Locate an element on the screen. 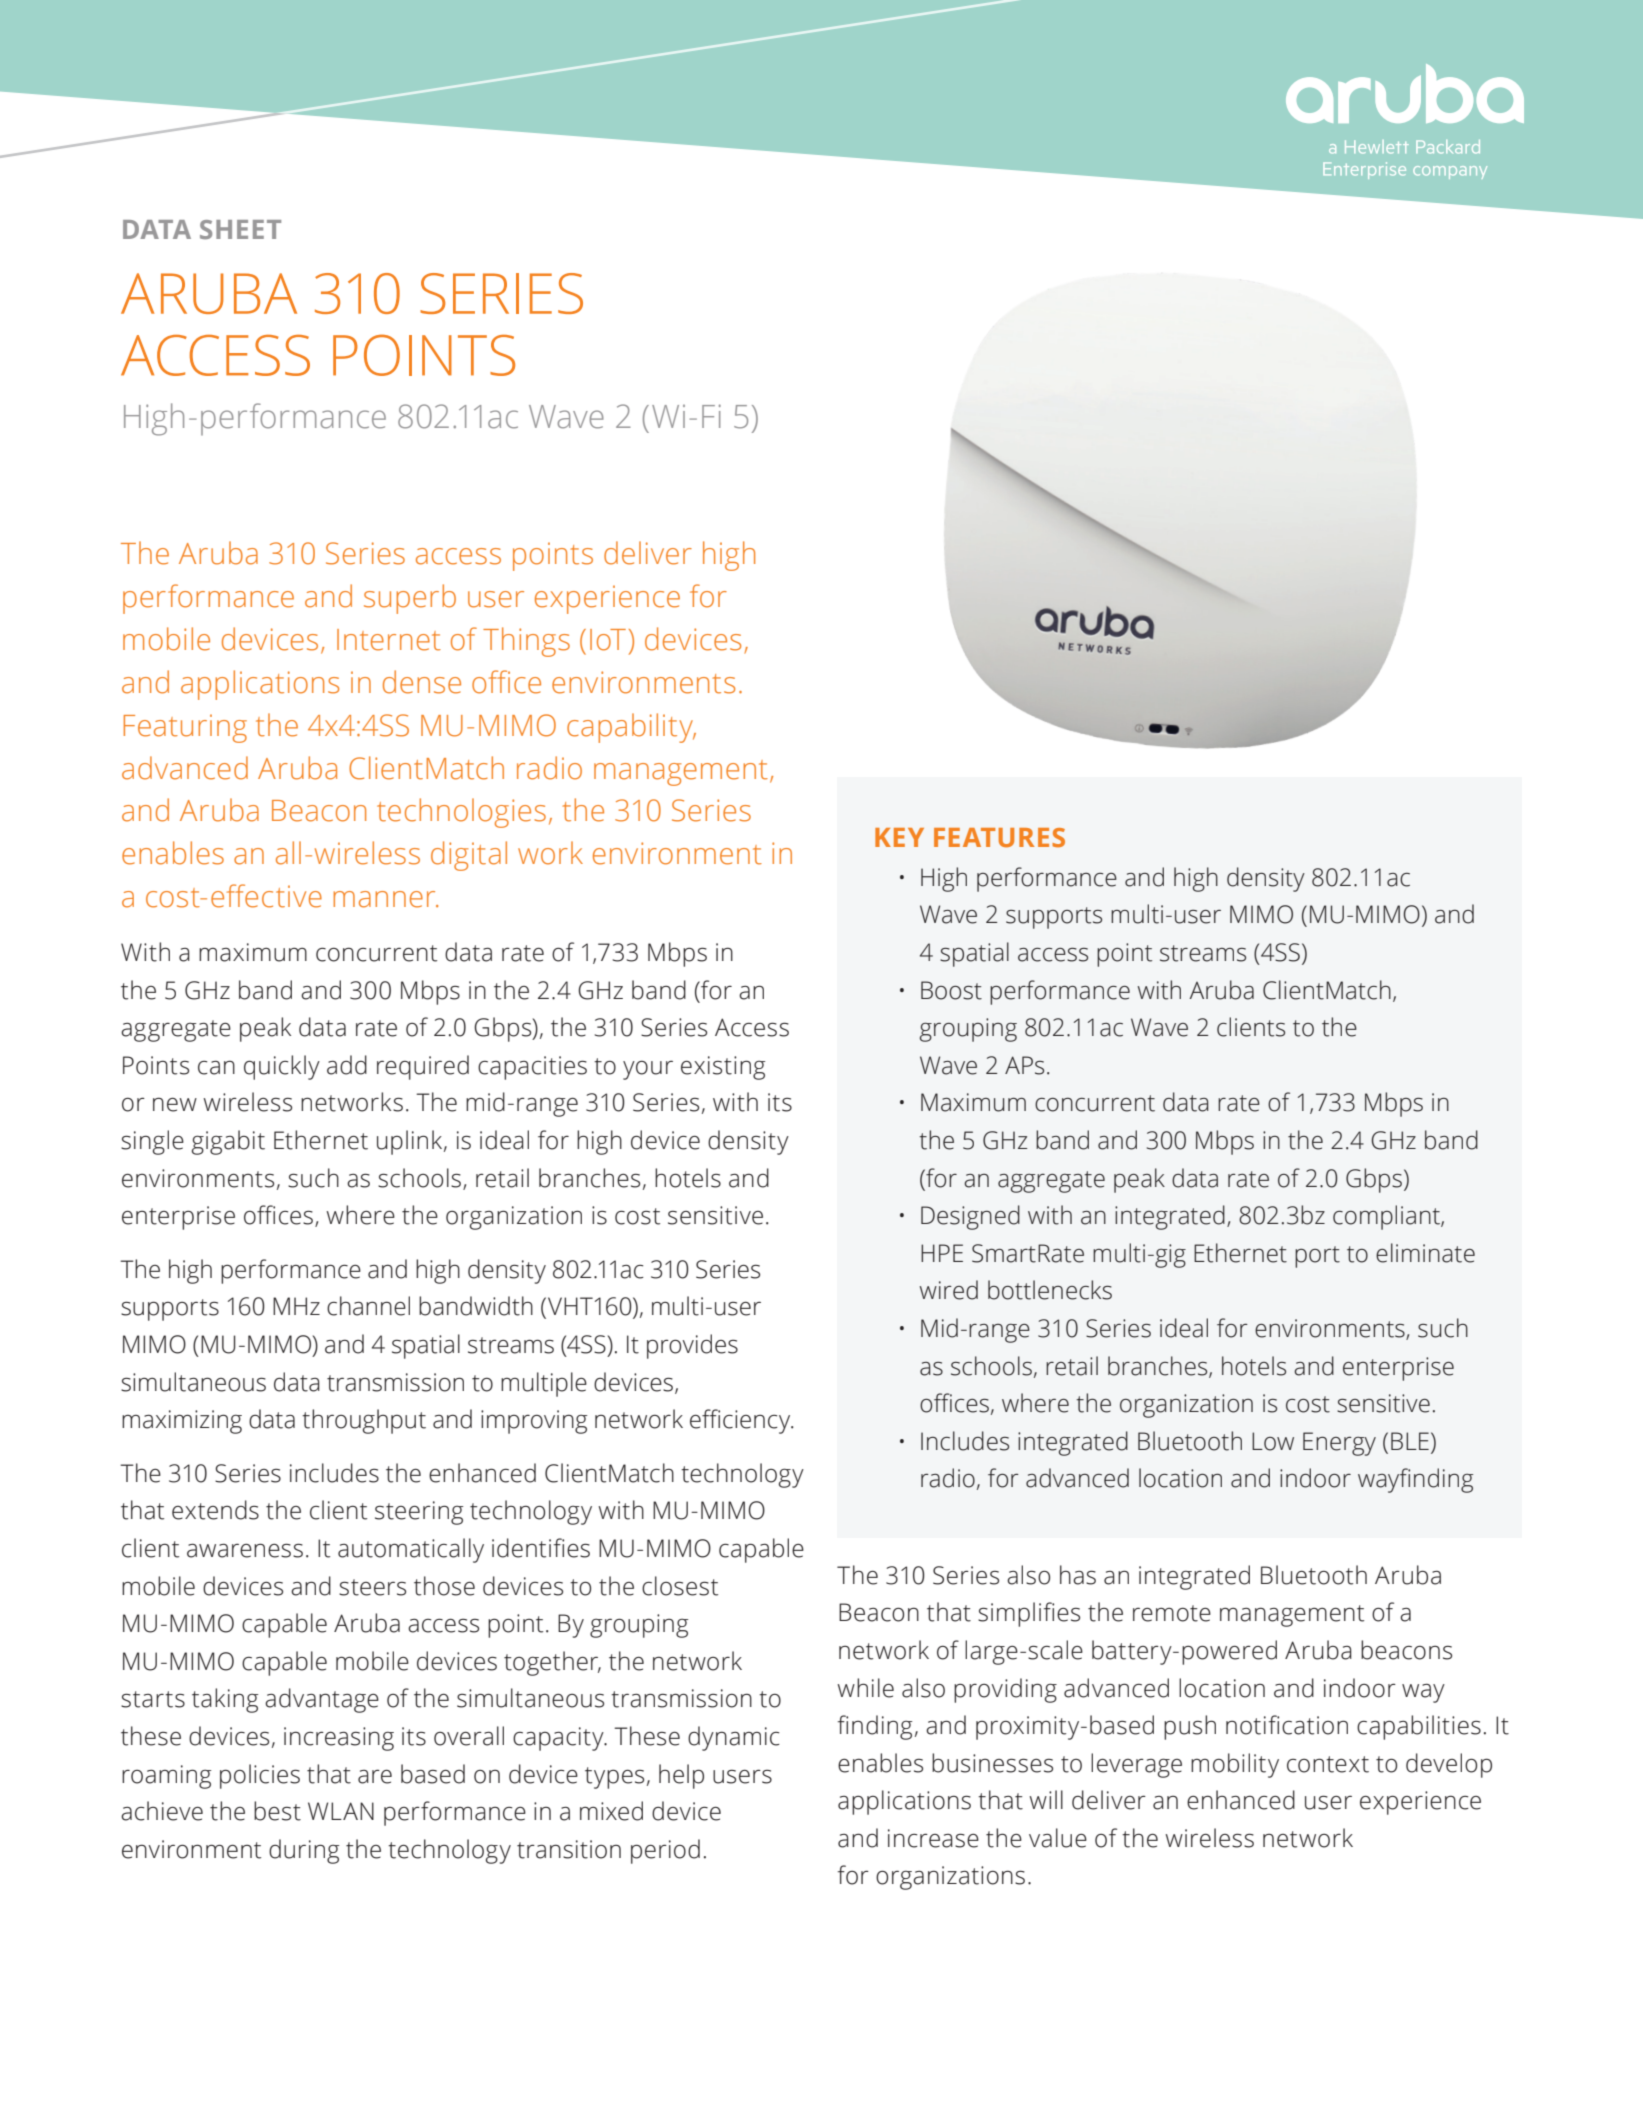  quickly is located at coordinates (282, 1067).
